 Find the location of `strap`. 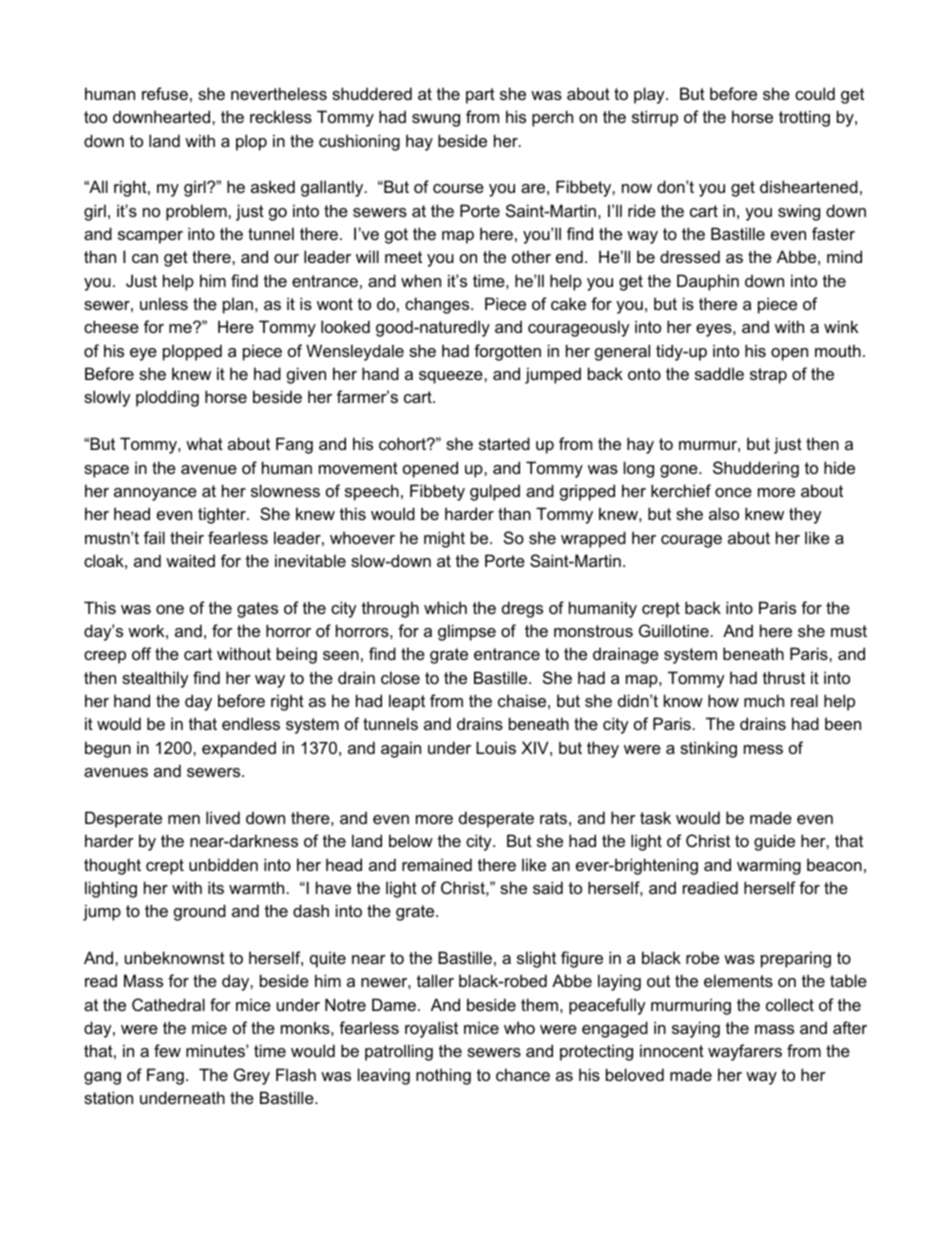

strap is located at coordinates (768, 376).
